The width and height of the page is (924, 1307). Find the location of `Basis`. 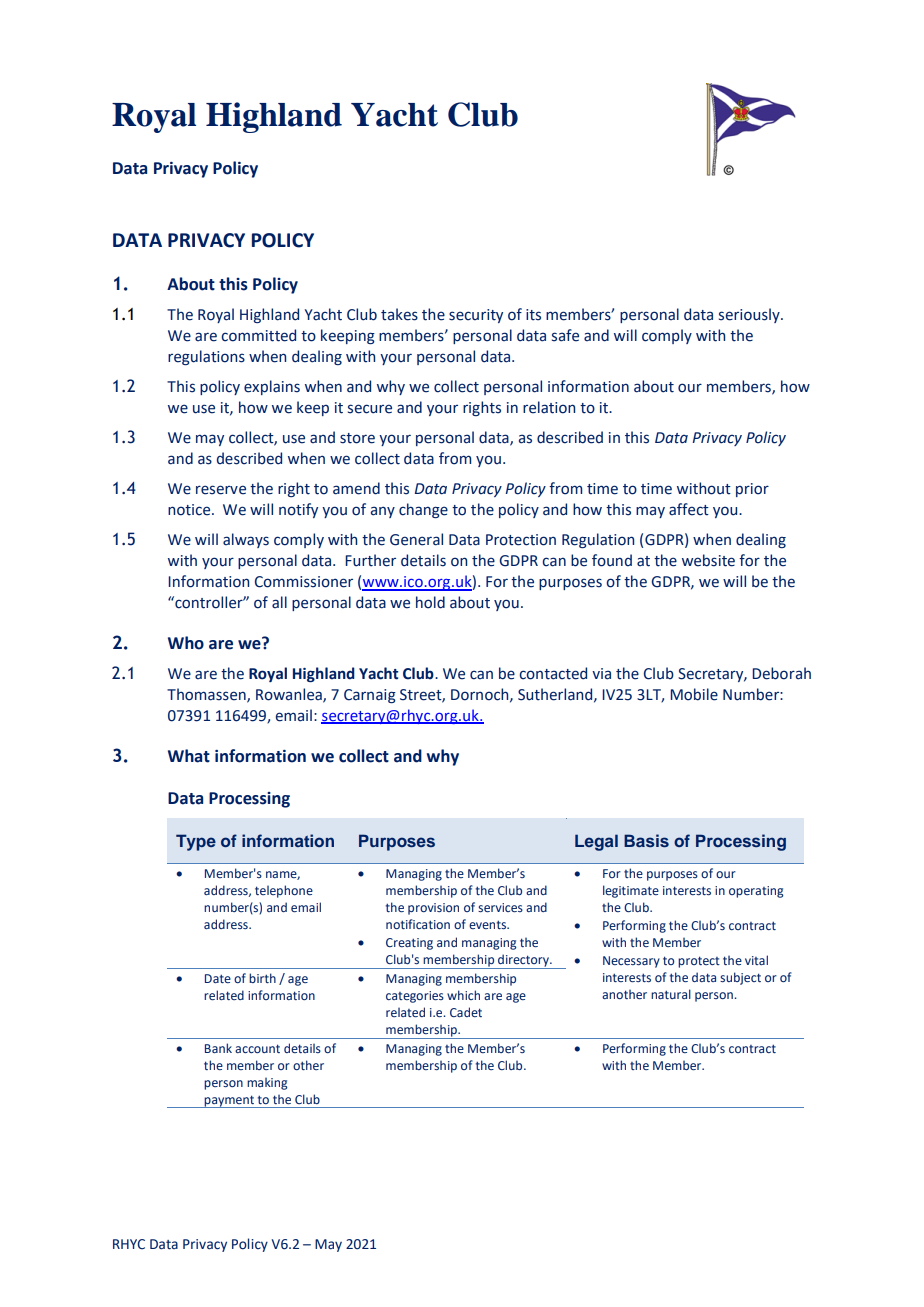

Basis is located at coordinates (646, 840).
